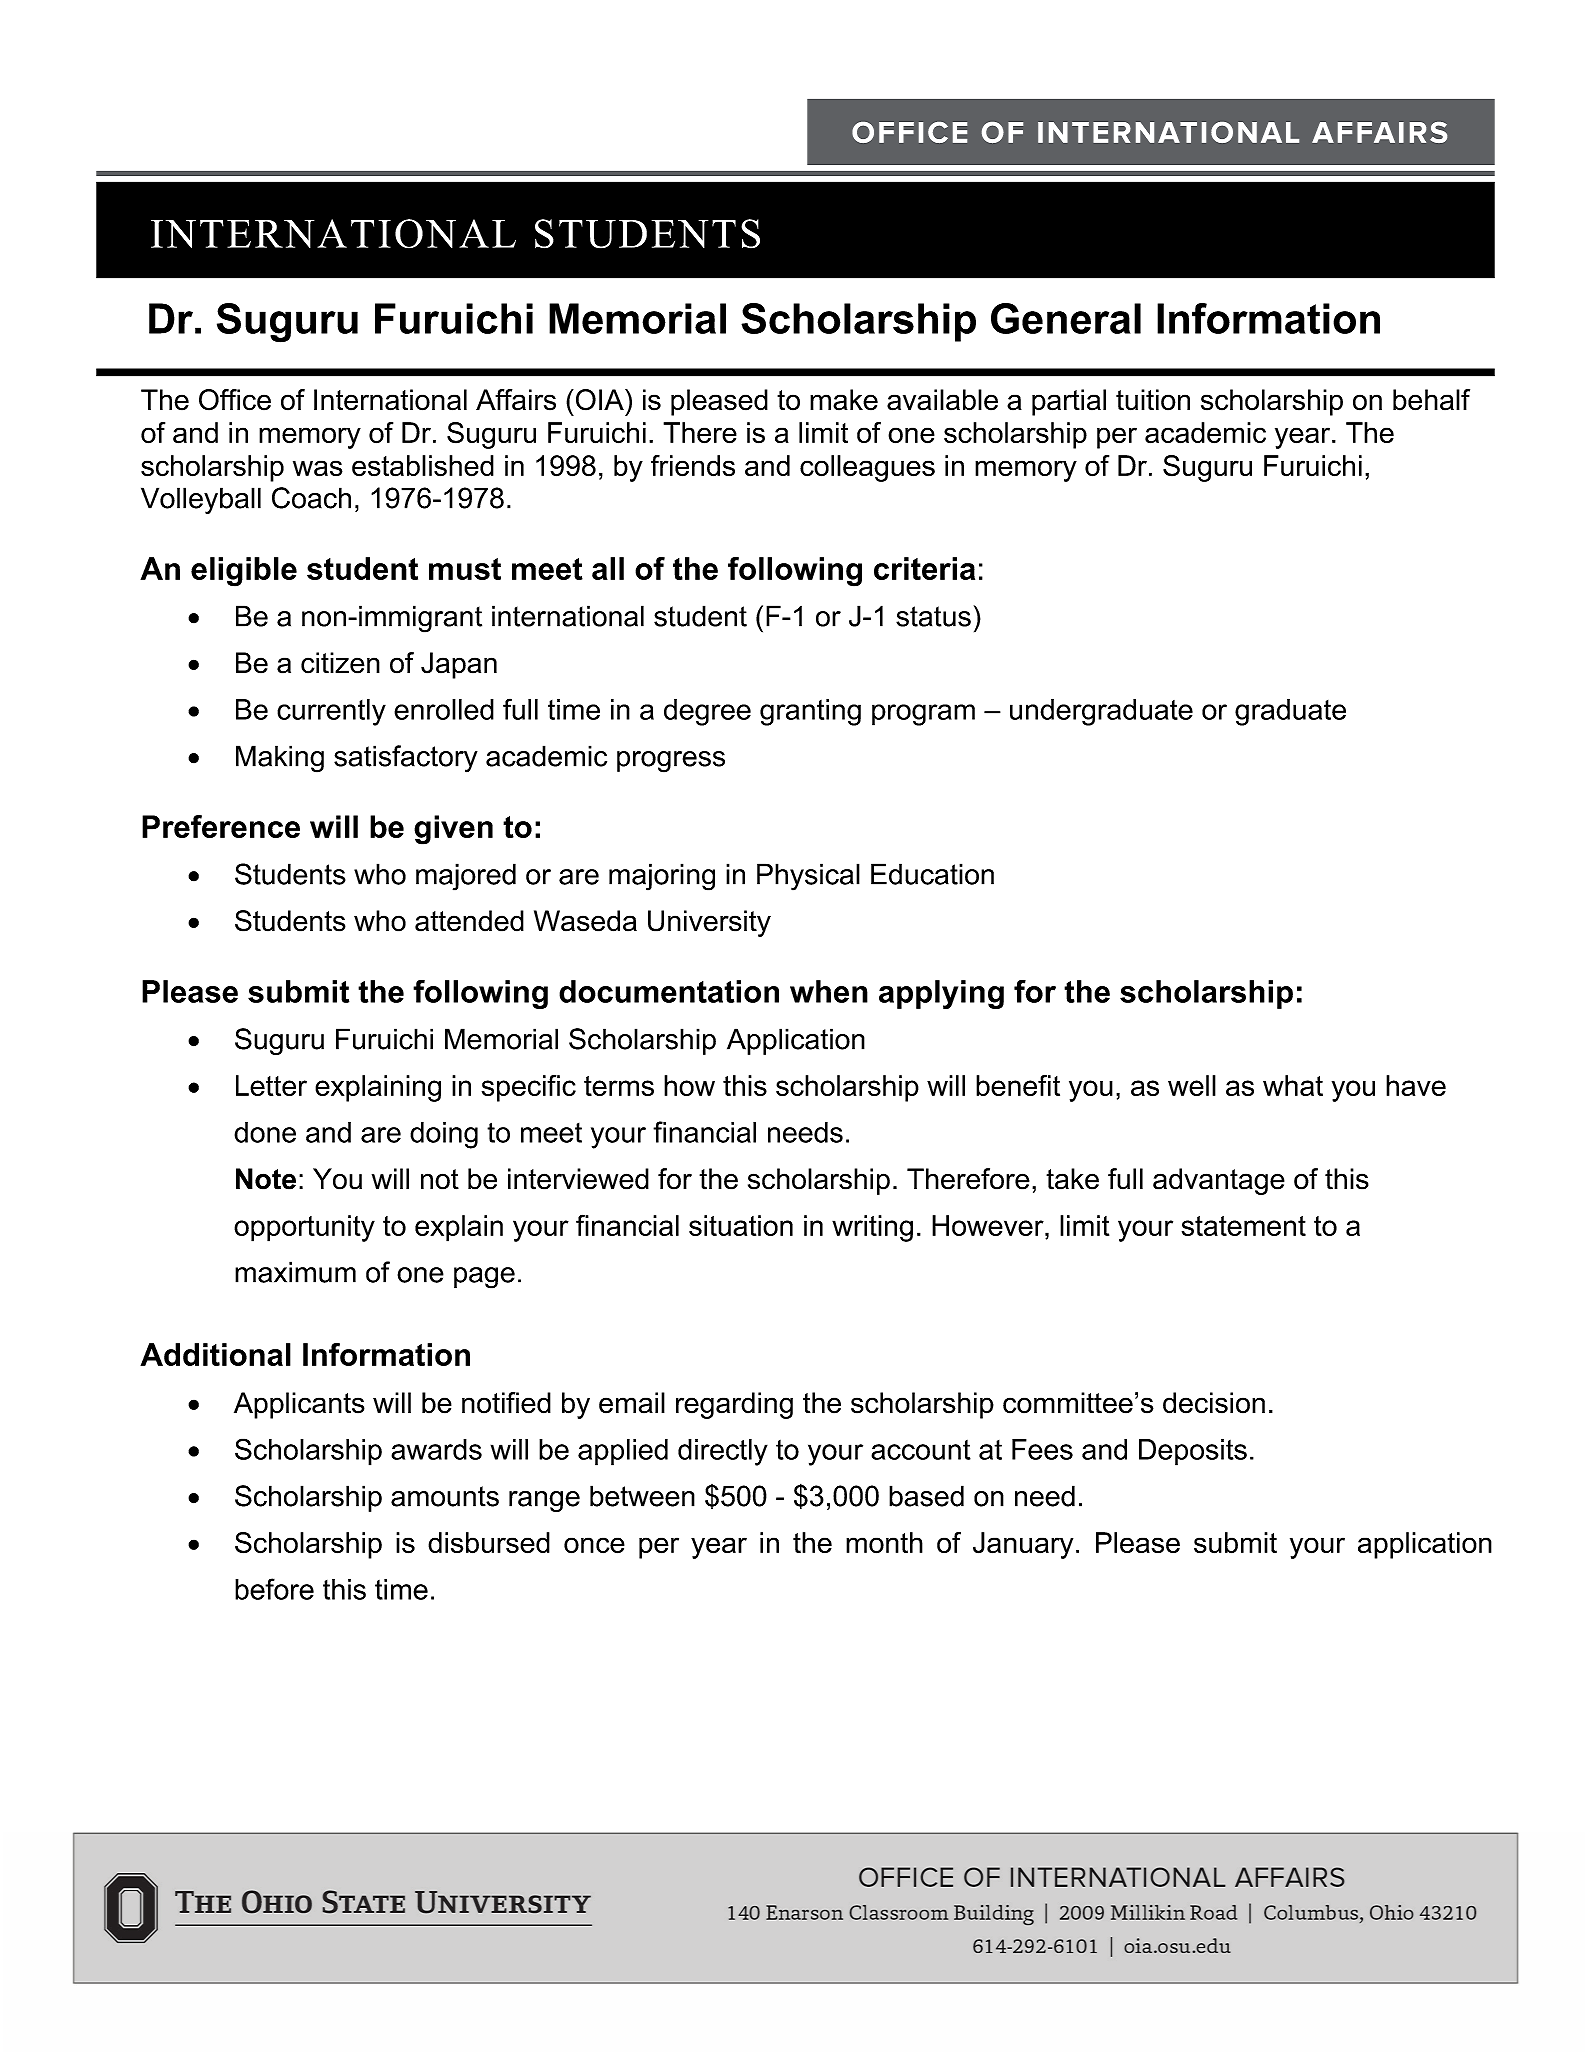 The height and width of the screenshot is (2052, 1585). I want to click on month, so click(884, 1543).
